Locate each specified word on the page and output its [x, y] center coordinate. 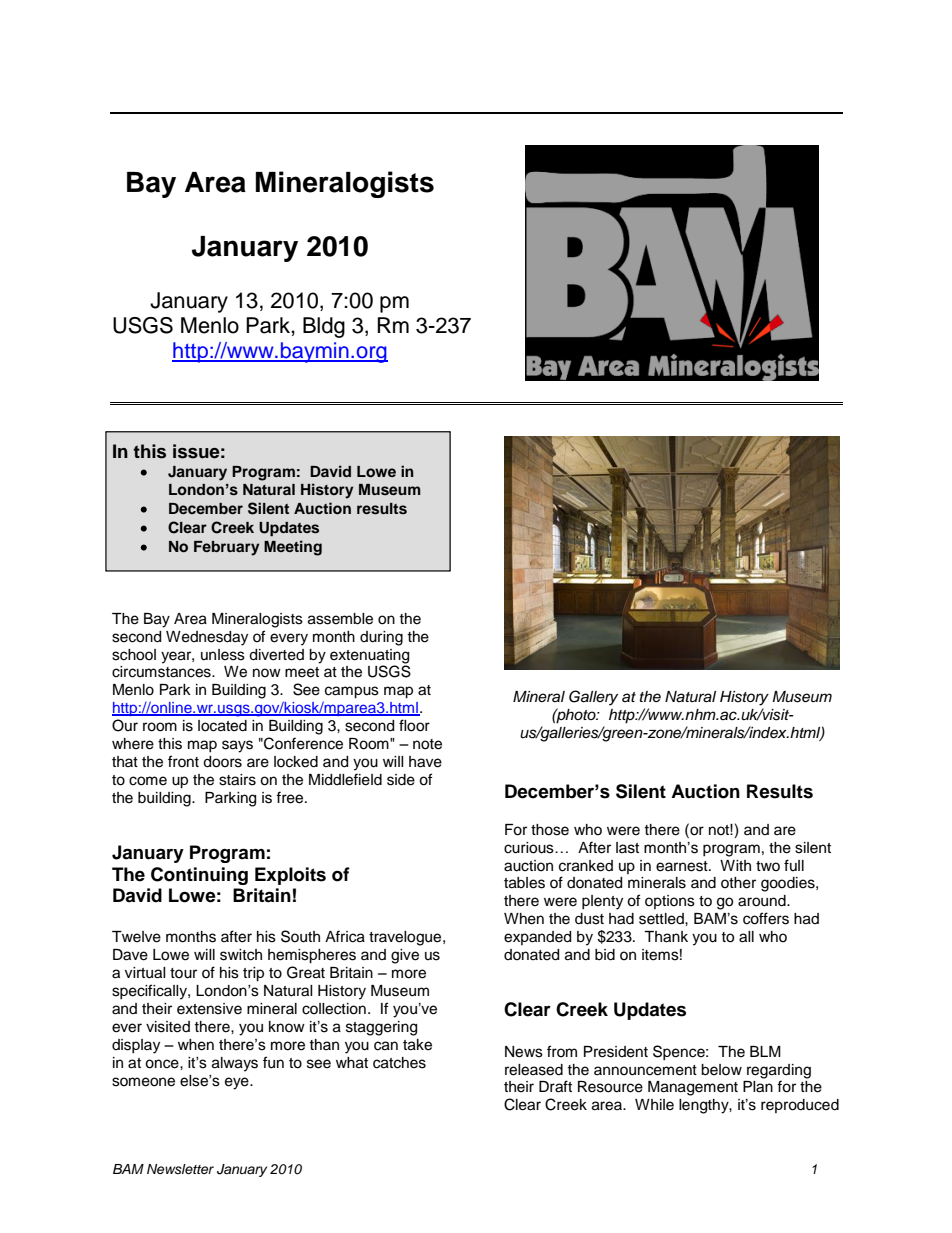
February [226, 548]
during [381, 638]
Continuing [199, 876]
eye [238, 1083]
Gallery [593, 698]
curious [530, 848]
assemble [340, 619]
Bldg [324, 327]
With [735, 865]
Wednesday [207, 638]
